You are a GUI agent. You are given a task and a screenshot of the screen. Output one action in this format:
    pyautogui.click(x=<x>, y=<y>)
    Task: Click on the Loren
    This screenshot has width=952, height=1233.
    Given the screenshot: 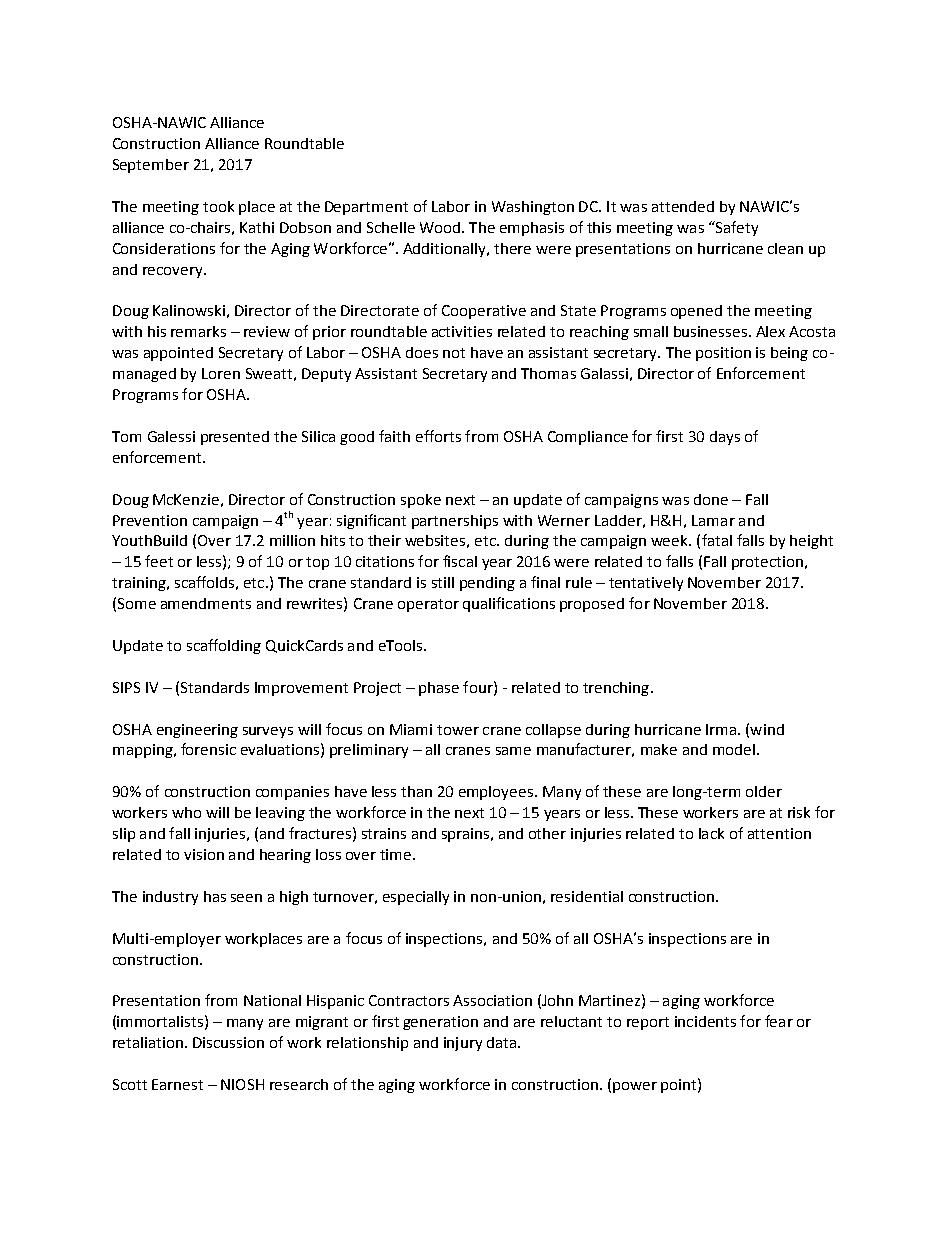 What is the action you would take?
    pyautogui.click(x=221, y=373)
